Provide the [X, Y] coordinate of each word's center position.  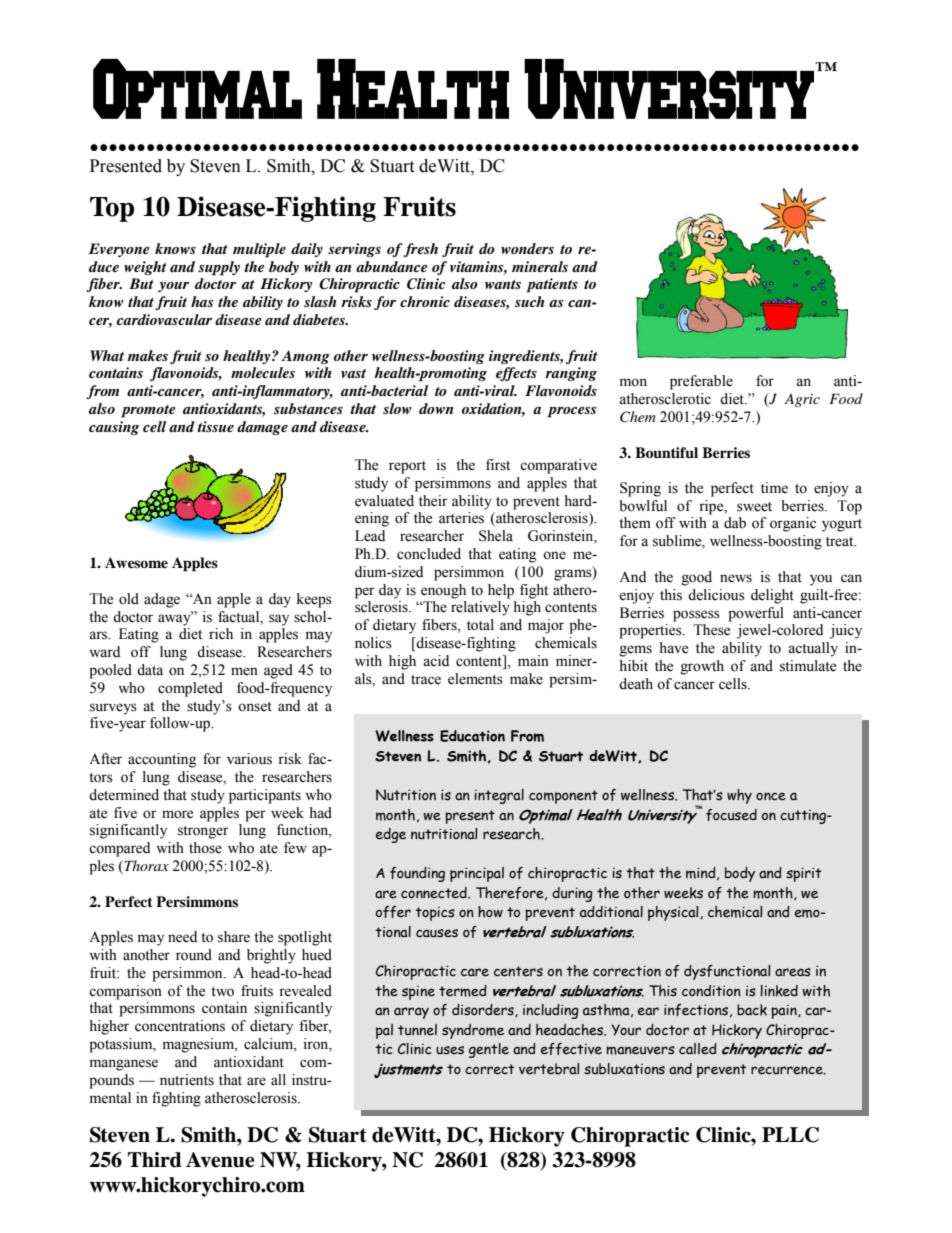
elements [475, 679]
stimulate [808, 666]
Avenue [220, 1160]
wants [503, 284]
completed [190, 689]
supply [219, 268]
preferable [701, 382]
